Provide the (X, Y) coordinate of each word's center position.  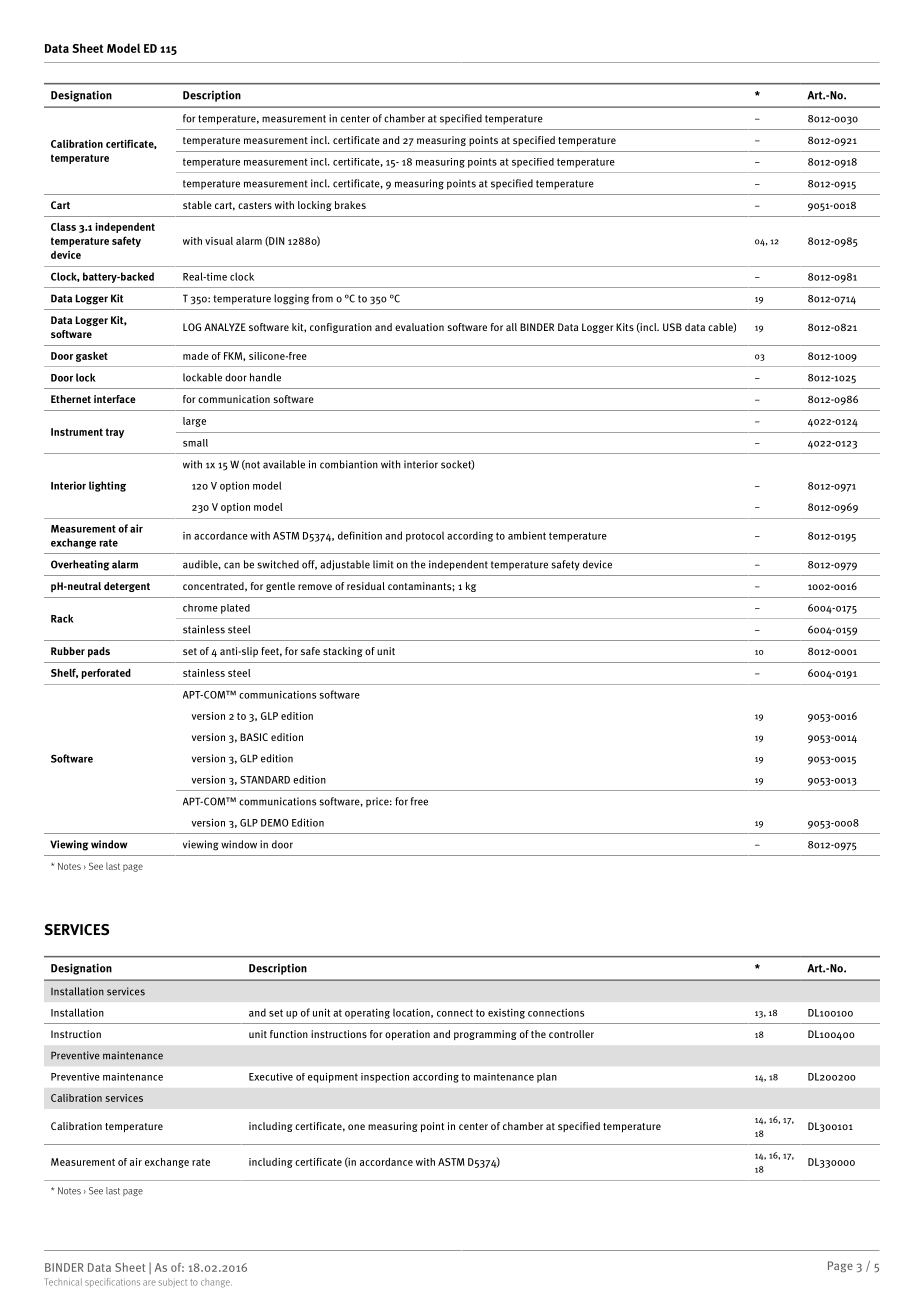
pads (99, 652)
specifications (112, 1282)
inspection (385, 1078)
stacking (343, 652)
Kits (625, 327)
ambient (527, 535)
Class (63, 227)
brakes (350, 205)
